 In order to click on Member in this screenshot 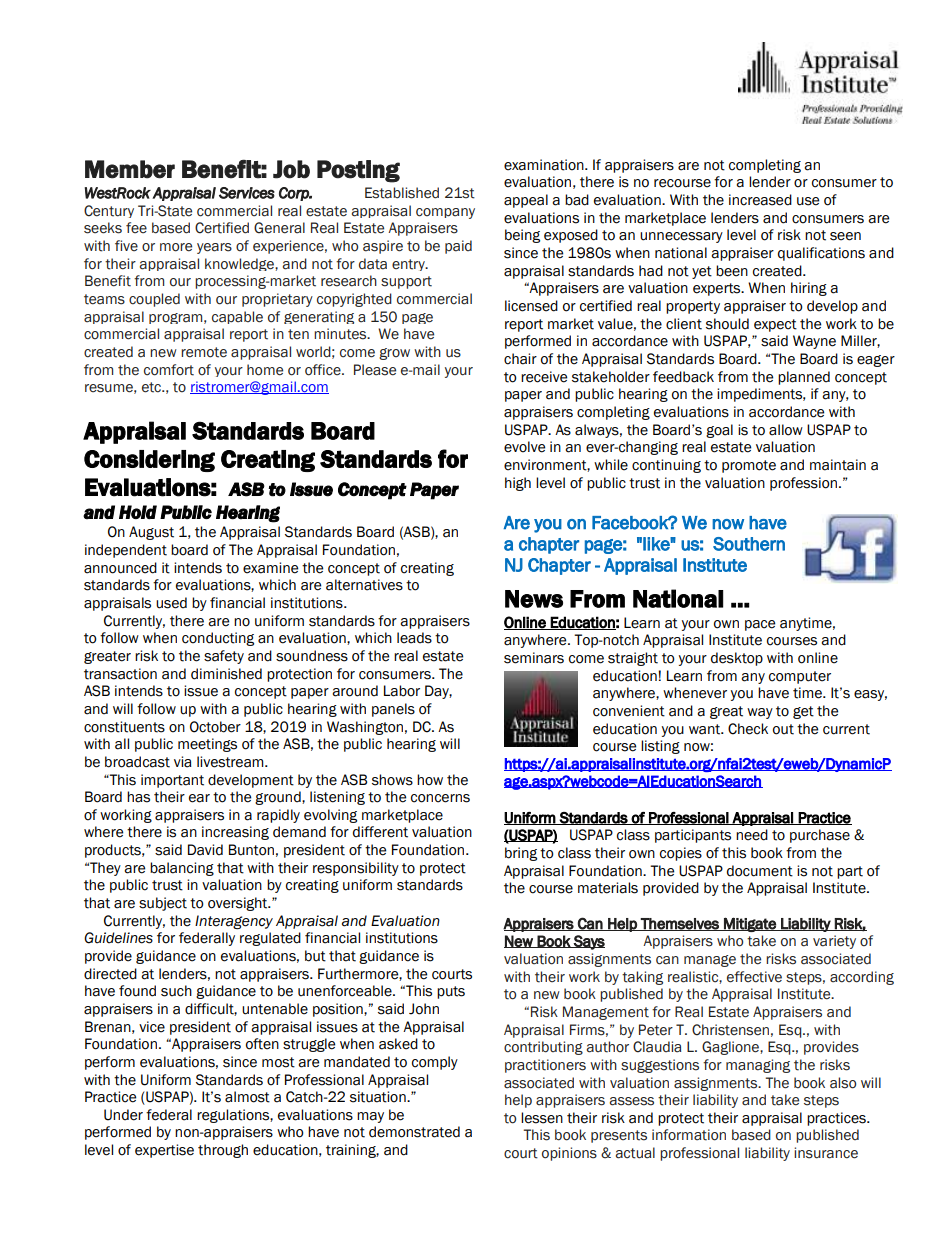, I will do `click(130, 169)`.
